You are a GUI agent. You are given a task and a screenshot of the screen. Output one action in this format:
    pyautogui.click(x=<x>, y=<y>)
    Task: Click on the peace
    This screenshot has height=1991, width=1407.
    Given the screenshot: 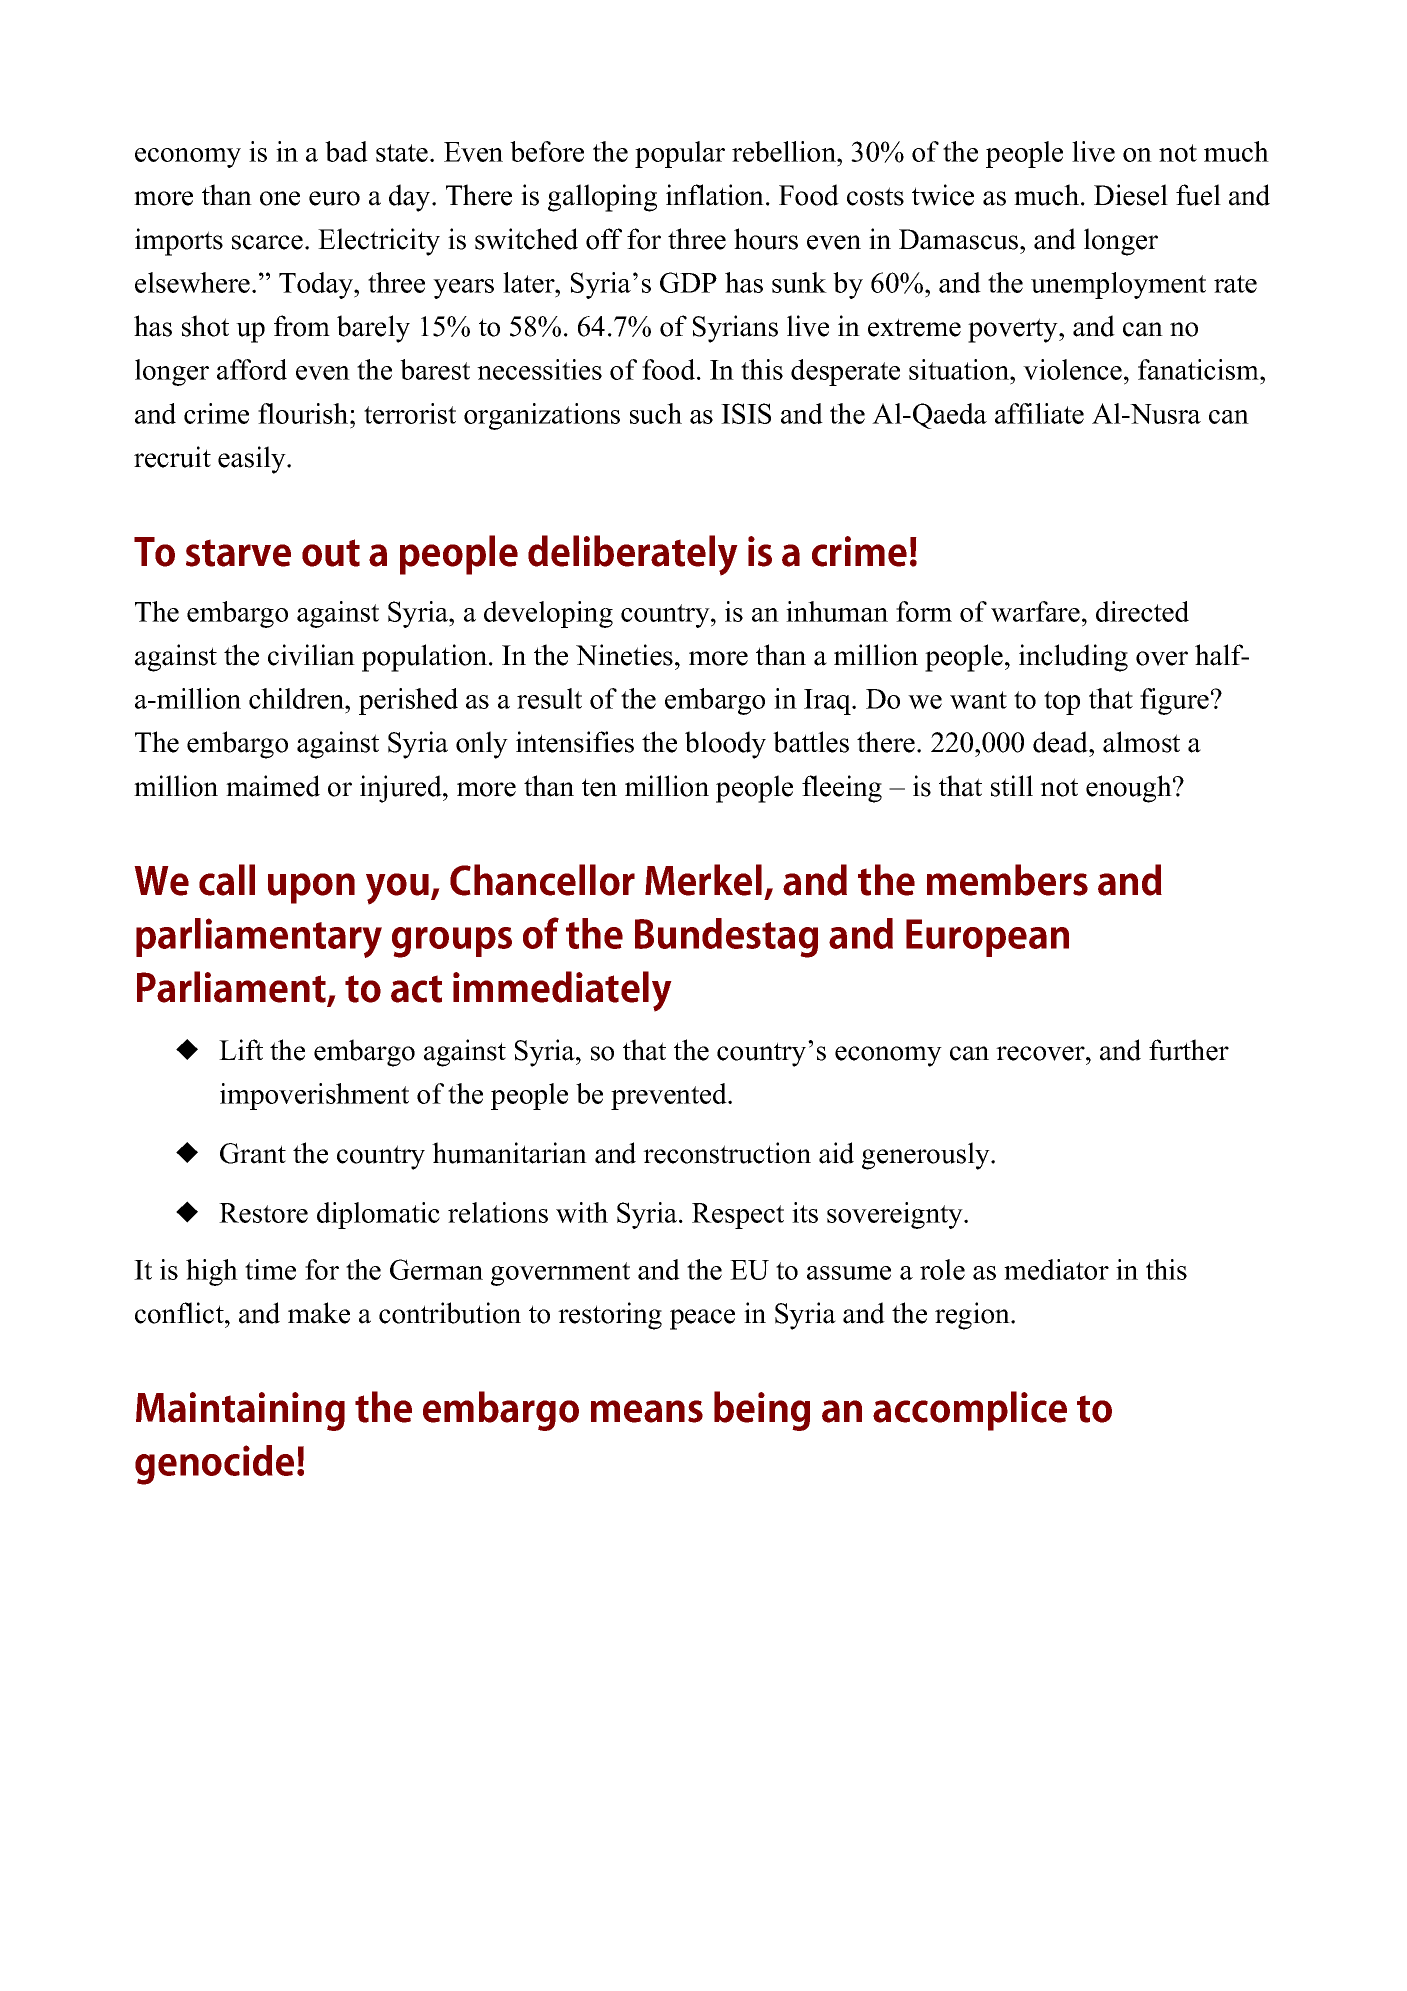 What is the action you would take?
    pyautogui.click(x=702, y=1319)
